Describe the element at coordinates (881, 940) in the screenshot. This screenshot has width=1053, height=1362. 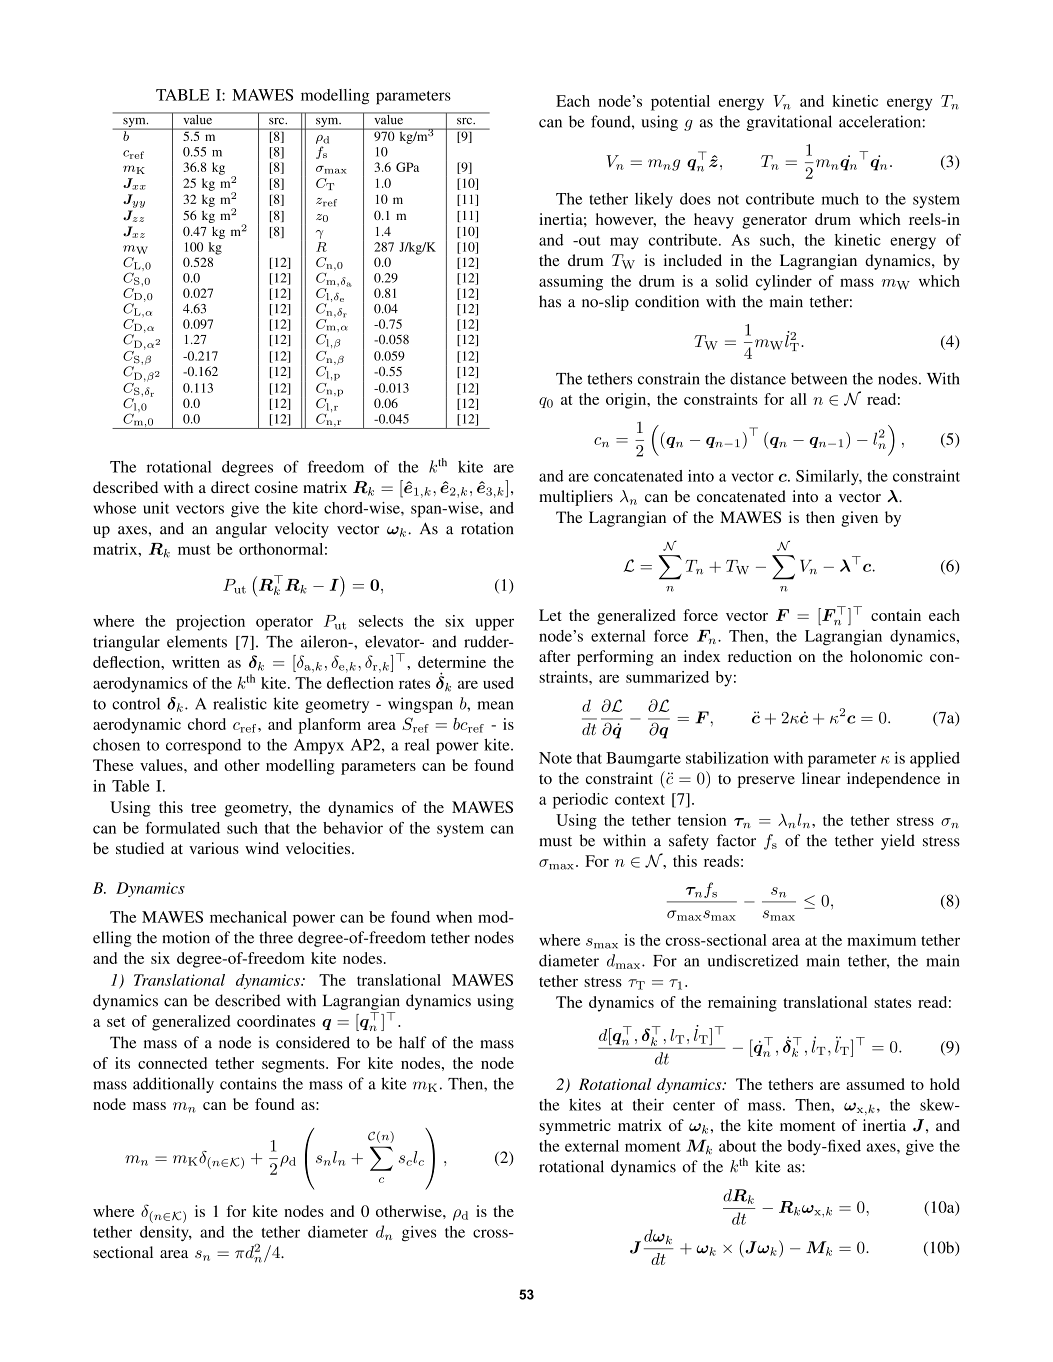
I see `maximum` at that location.
